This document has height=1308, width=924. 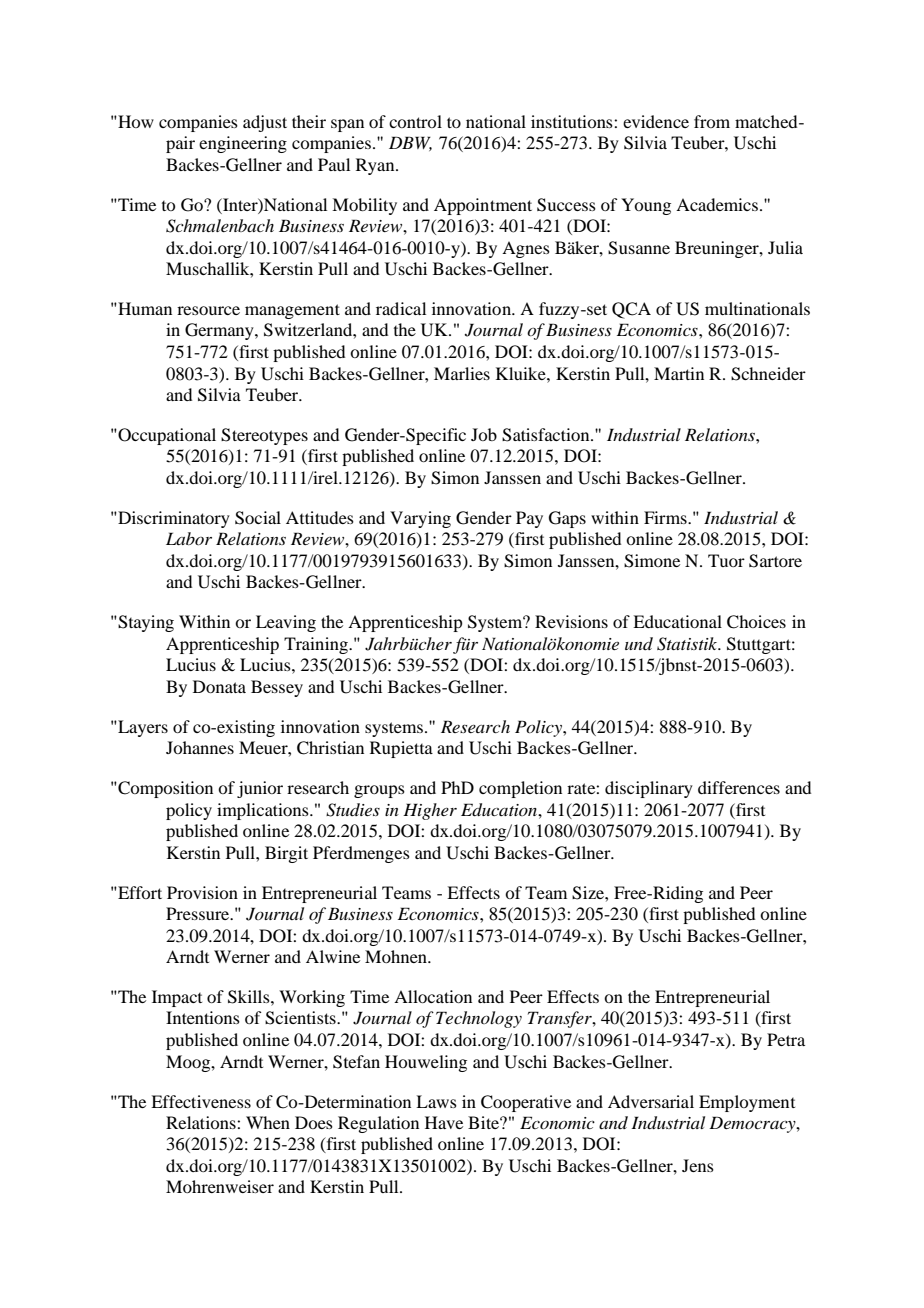 I want to click on Higher, so click(x=430, y=811).
